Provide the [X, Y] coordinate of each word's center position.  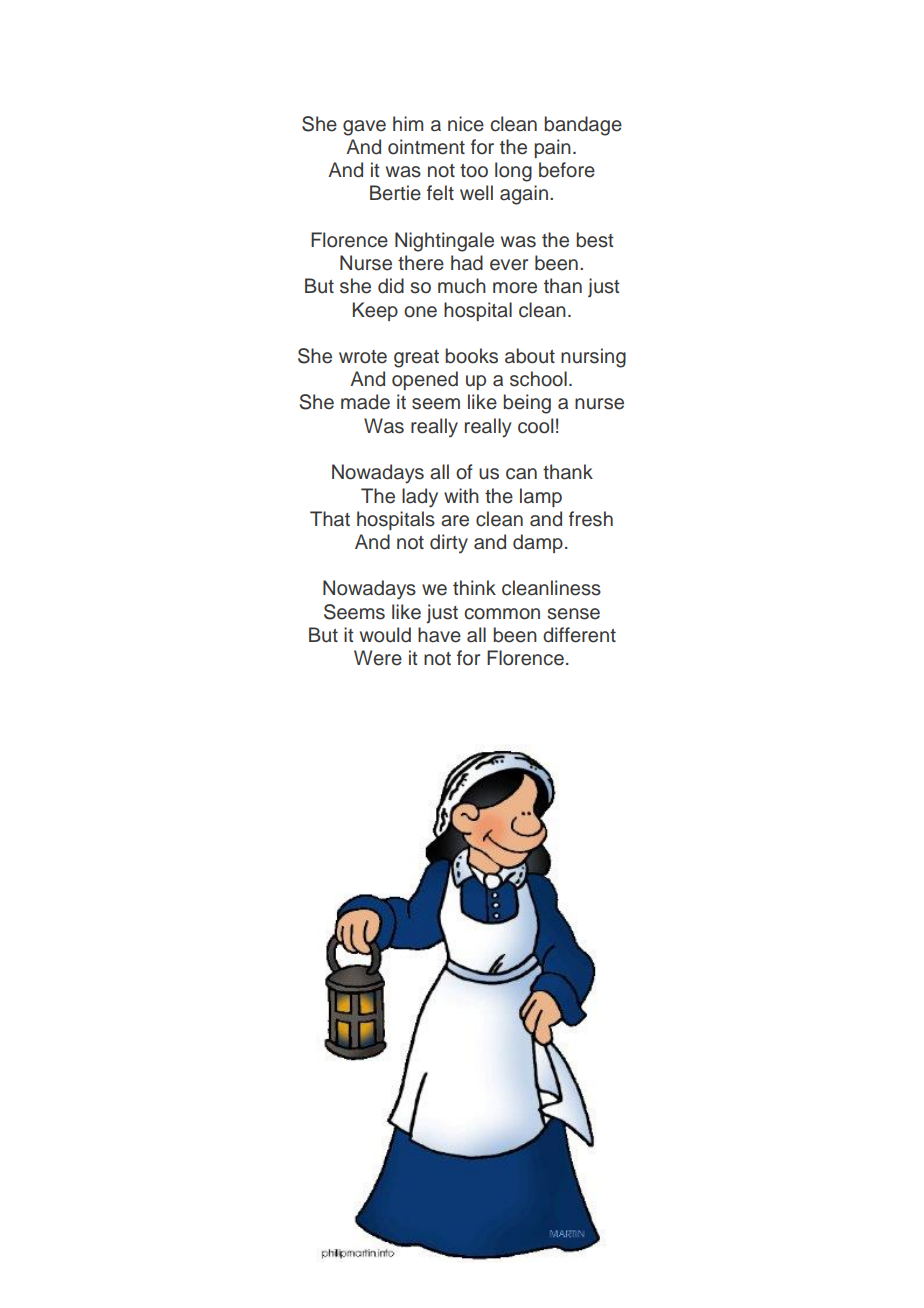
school [538, 379]
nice [466, 124]
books [471, 356]
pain [552, 148]
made [365, 402]
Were [378, 658]
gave [364, 128]
